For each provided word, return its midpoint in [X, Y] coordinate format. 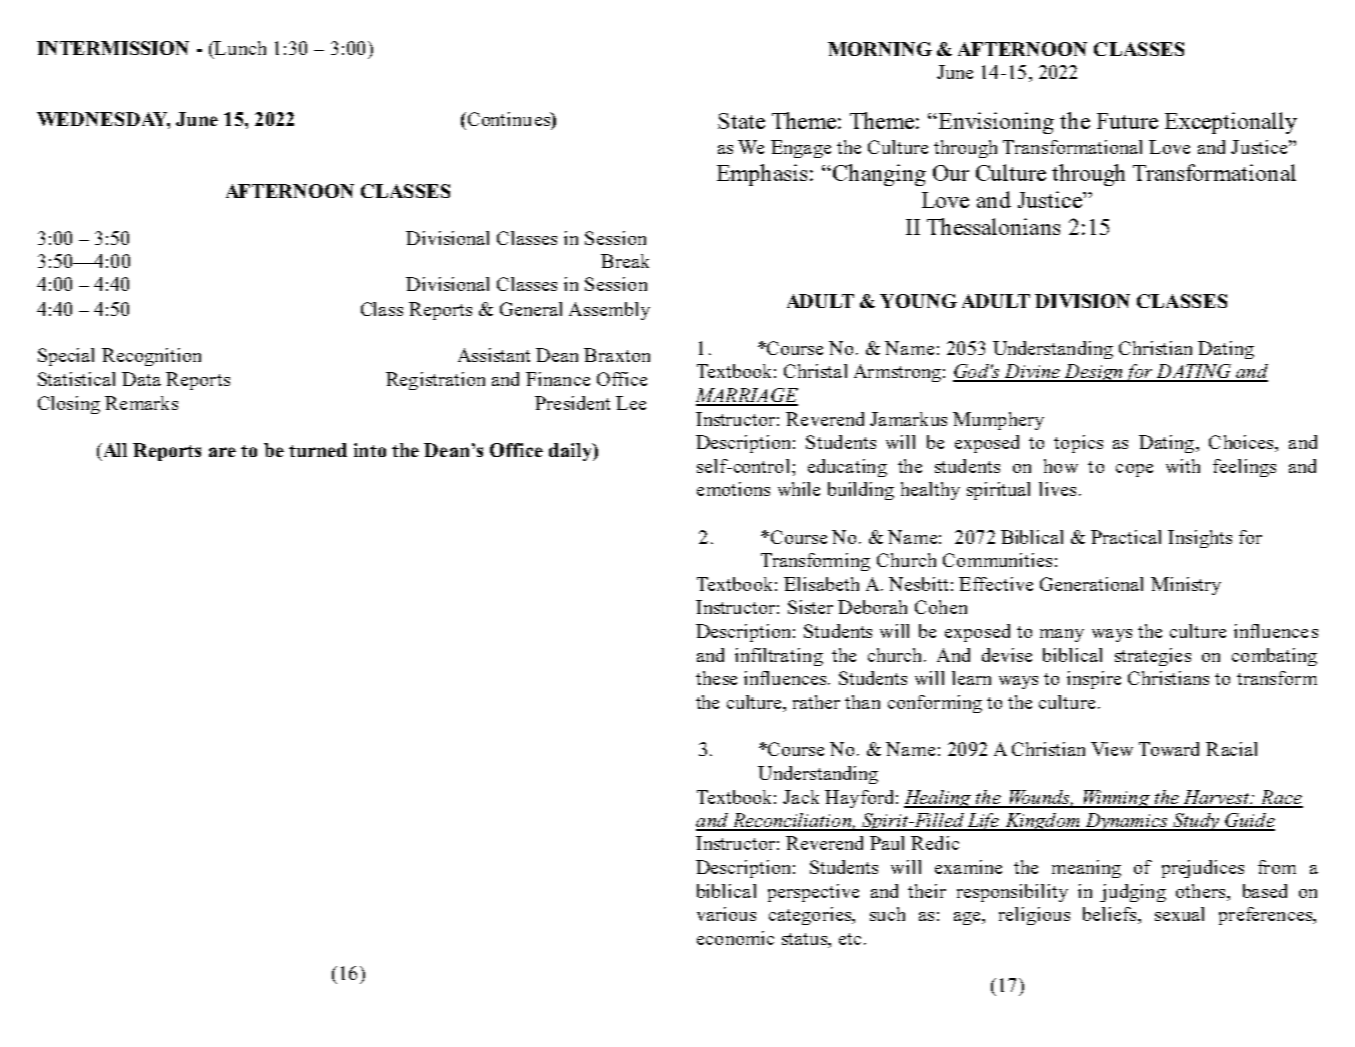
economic [735, 938]
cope [1134, 470]
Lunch [239, 49]
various [726, 914]
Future [1127, 121]
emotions [733, 489]
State [741, 121]
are [222, 452]
